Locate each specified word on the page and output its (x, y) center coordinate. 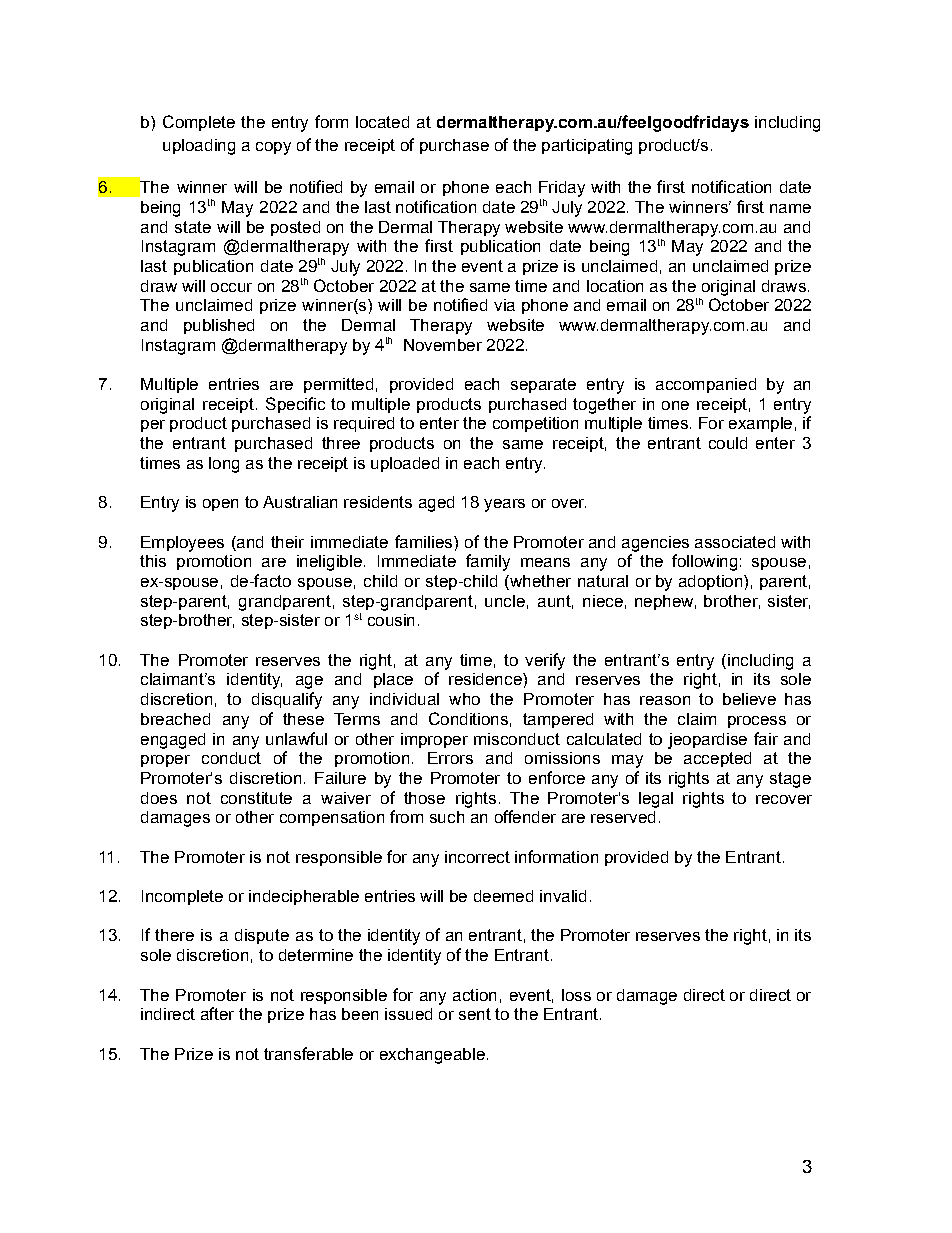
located (382, 122)
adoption (712, 582)
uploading (199, 147)
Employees (182, 544)
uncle (505, 601)
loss (576, 995)
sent (475, 1014)
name (790, 208)
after (217, 1013)
